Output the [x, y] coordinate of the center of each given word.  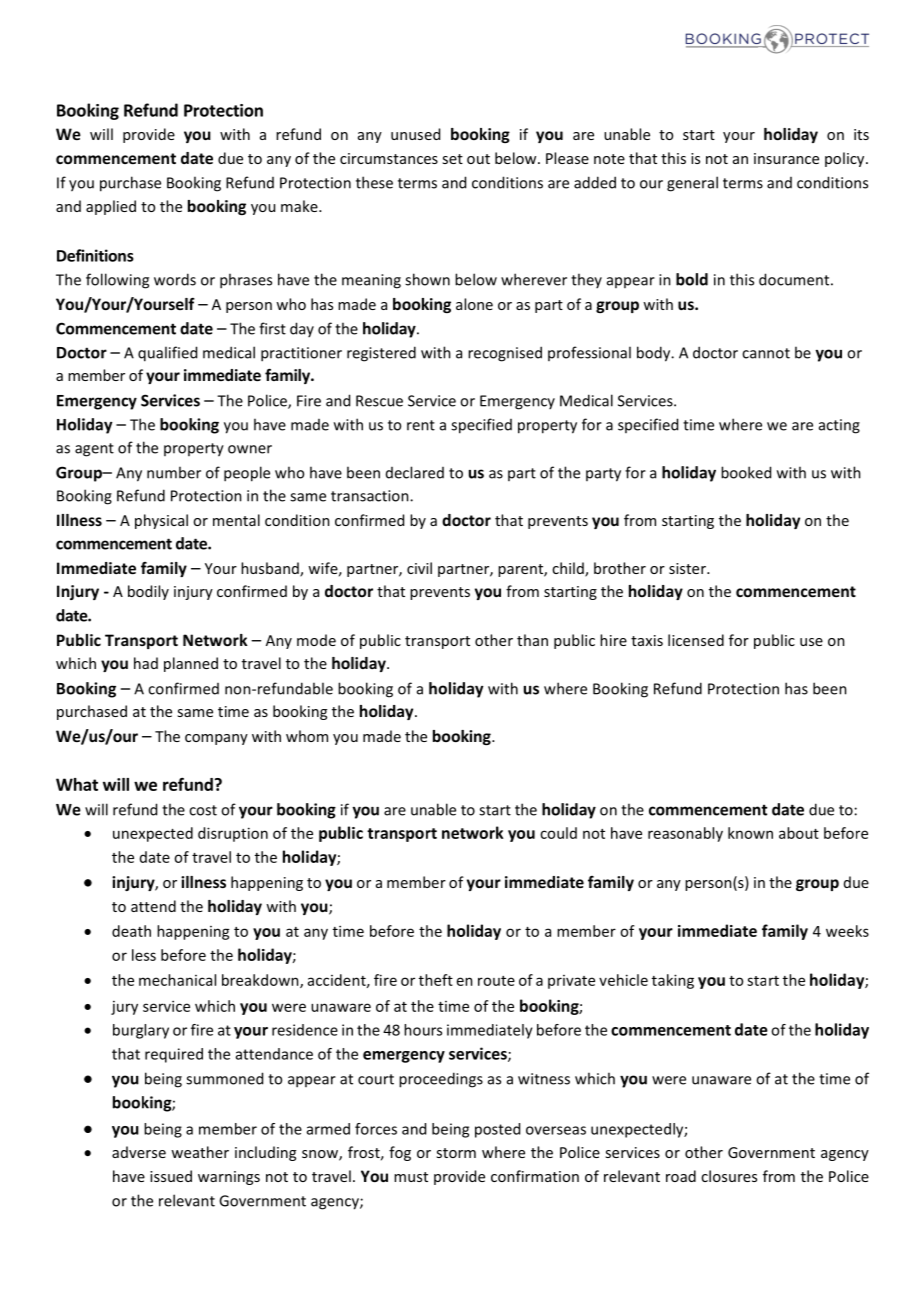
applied [111, 207]
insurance [786, 158]
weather [200, 1152]
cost [203, 810]
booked [746, 472]
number [174, 472]
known [750, 833]
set [452, 159]
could [558, 833]
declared [415, 472]
